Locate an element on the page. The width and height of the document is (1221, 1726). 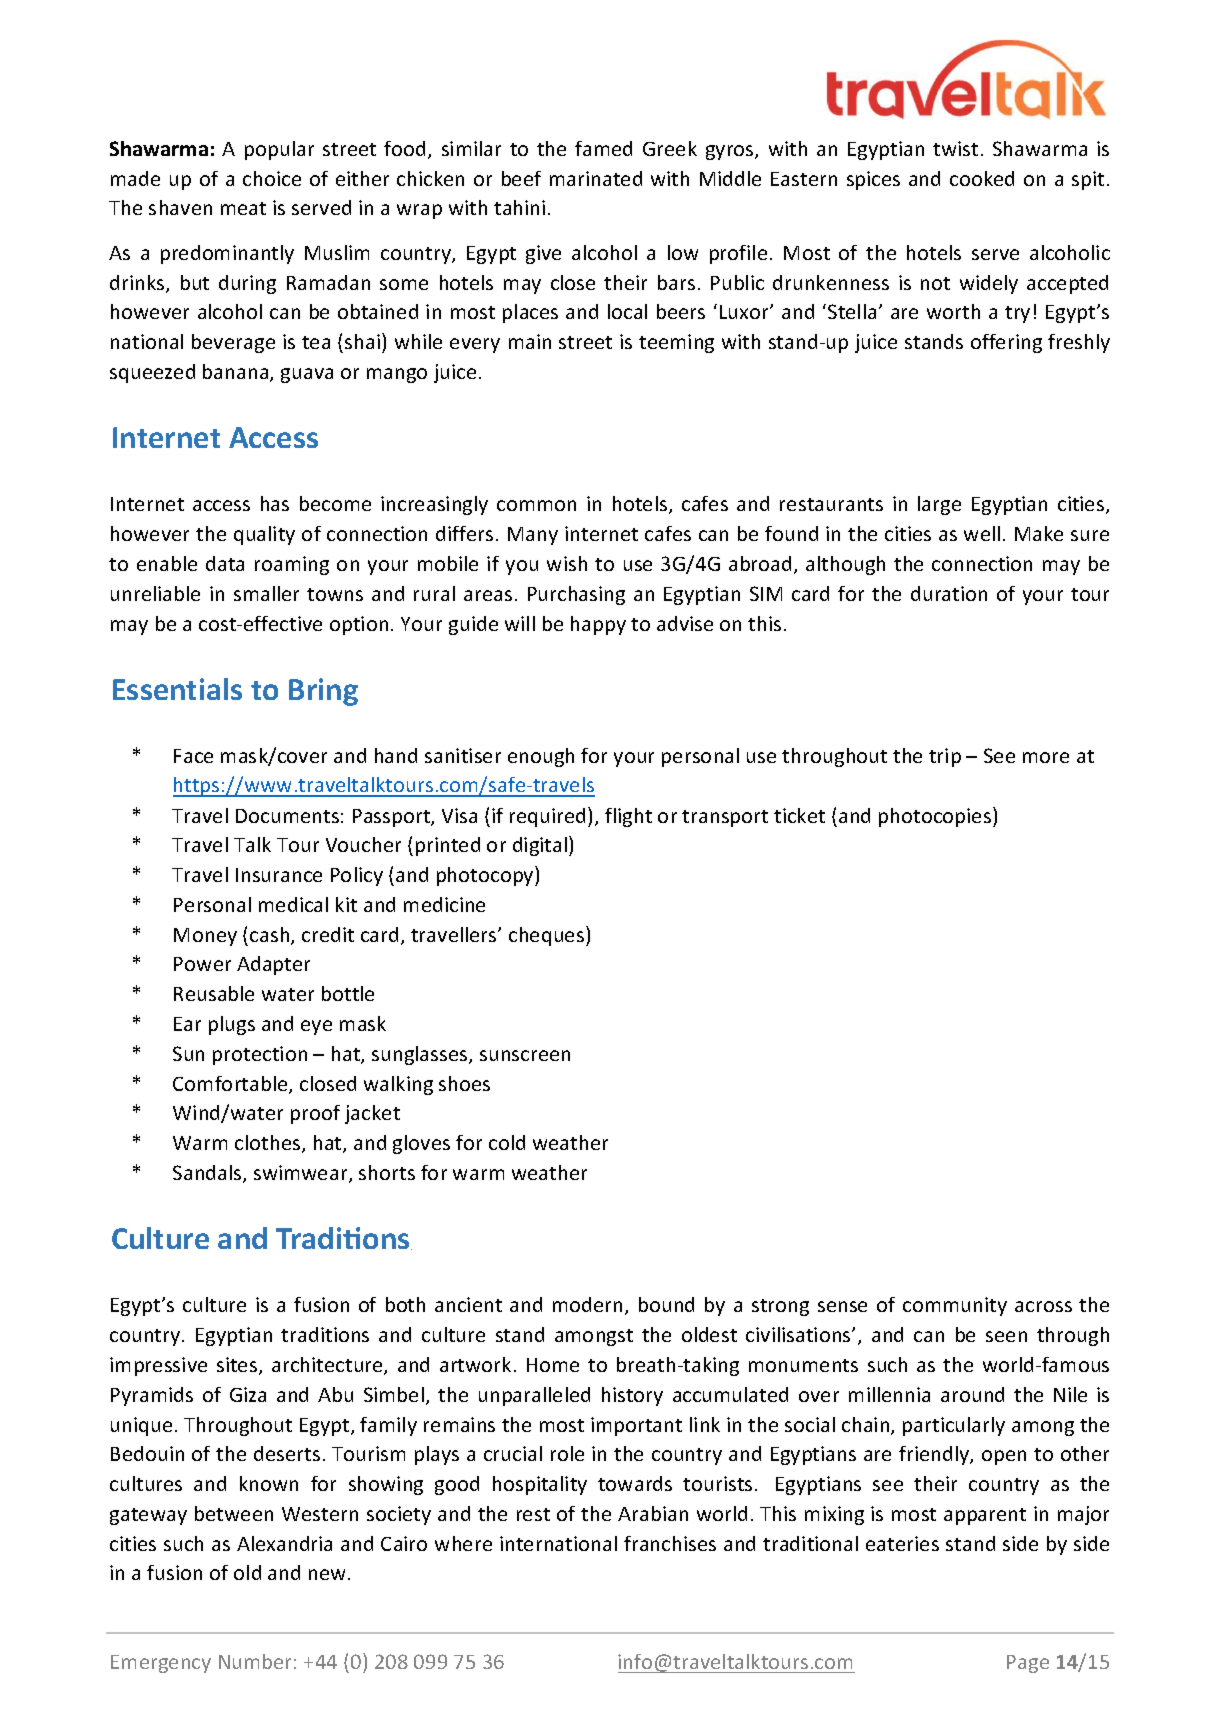
cash is located at coordinates (271, 936).
